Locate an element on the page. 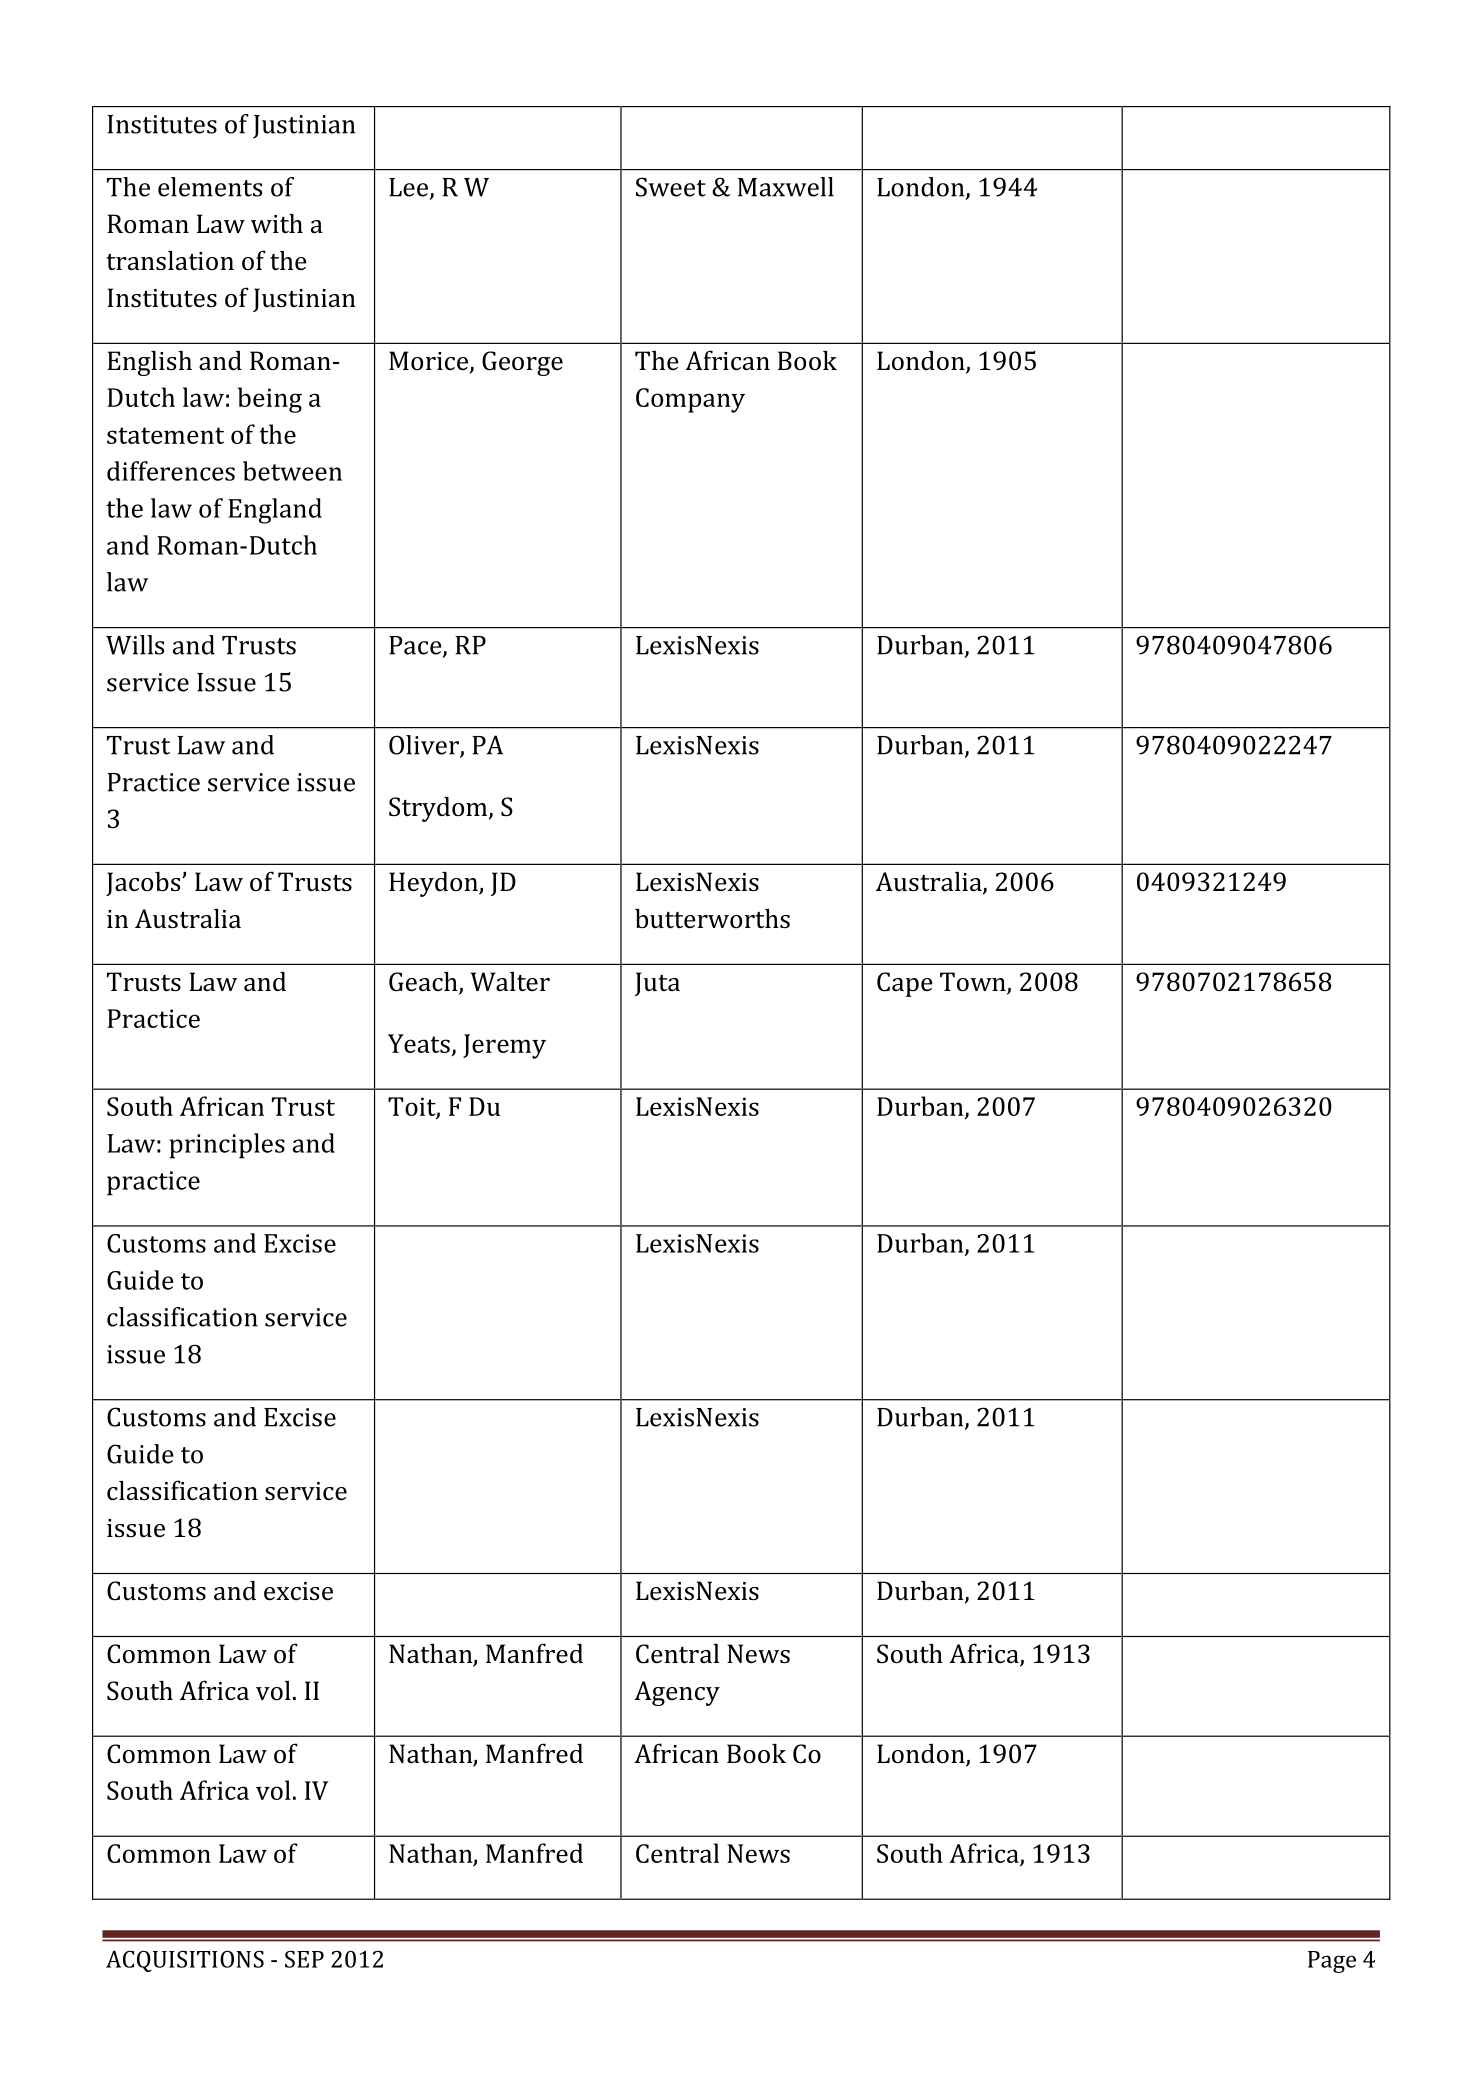 The image size is (1481, 2095). with is located at coordinates (277, 224).
